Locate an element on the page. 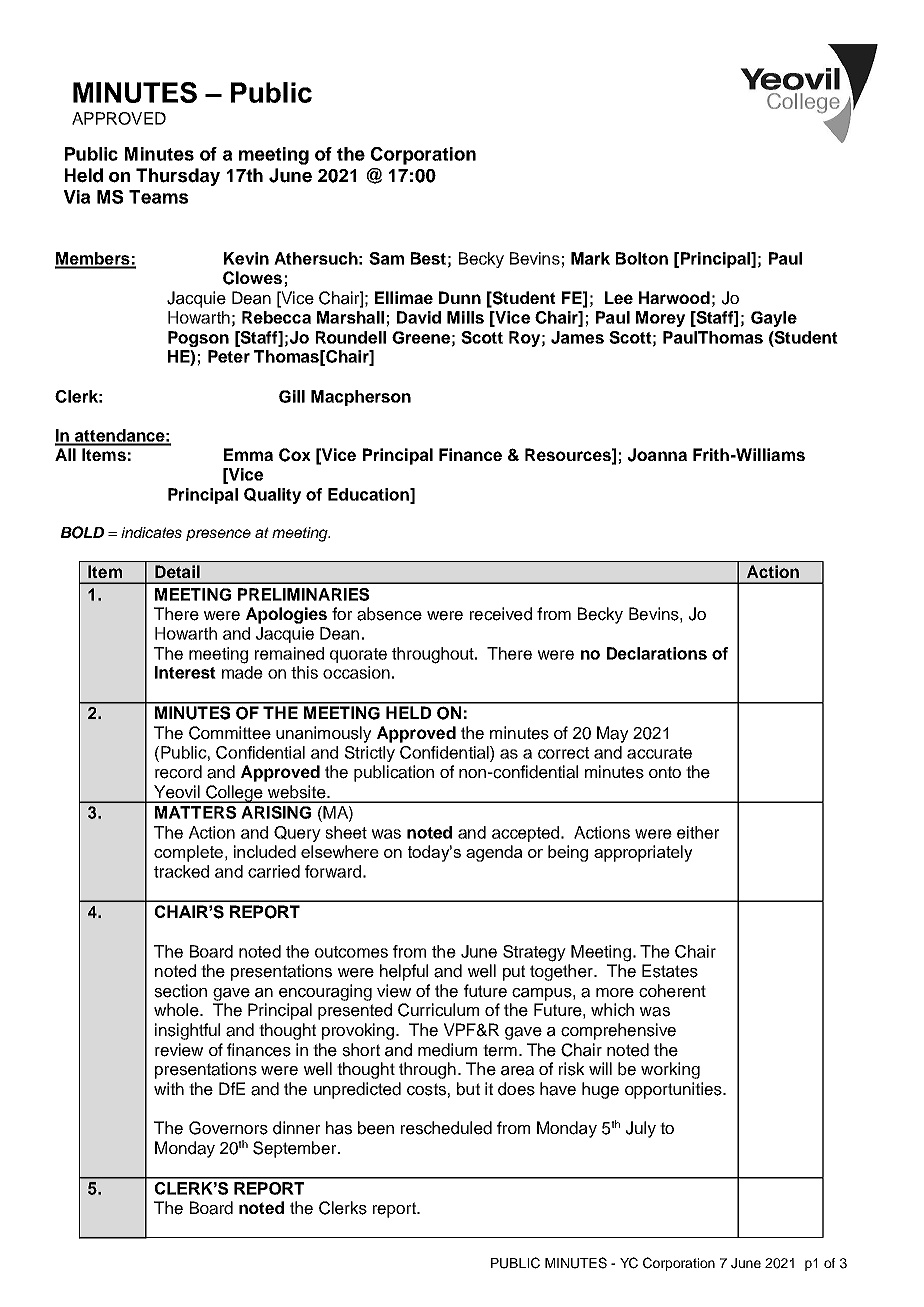 Image resolution: width=924 pixels, height=1307 pixels. occasion is located at coordinates (356, 672).
